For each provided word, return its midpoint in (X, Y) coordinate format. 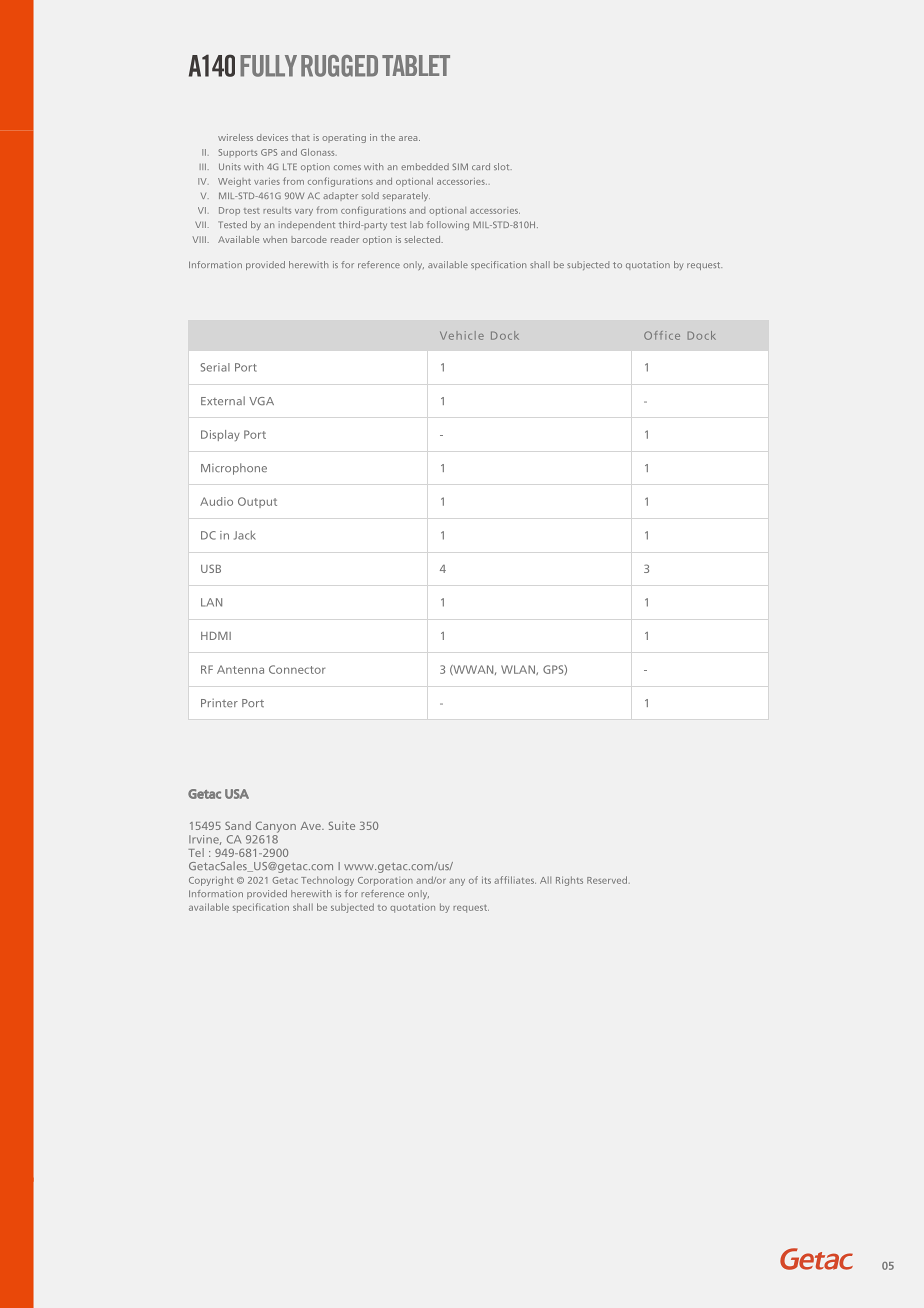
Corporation (385, 881)
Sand (238, 825)
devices (272, 137)
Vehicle (462, 335)
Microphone (234, 469)
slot (503, 166)
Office (662, 335)
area (409, 138)
